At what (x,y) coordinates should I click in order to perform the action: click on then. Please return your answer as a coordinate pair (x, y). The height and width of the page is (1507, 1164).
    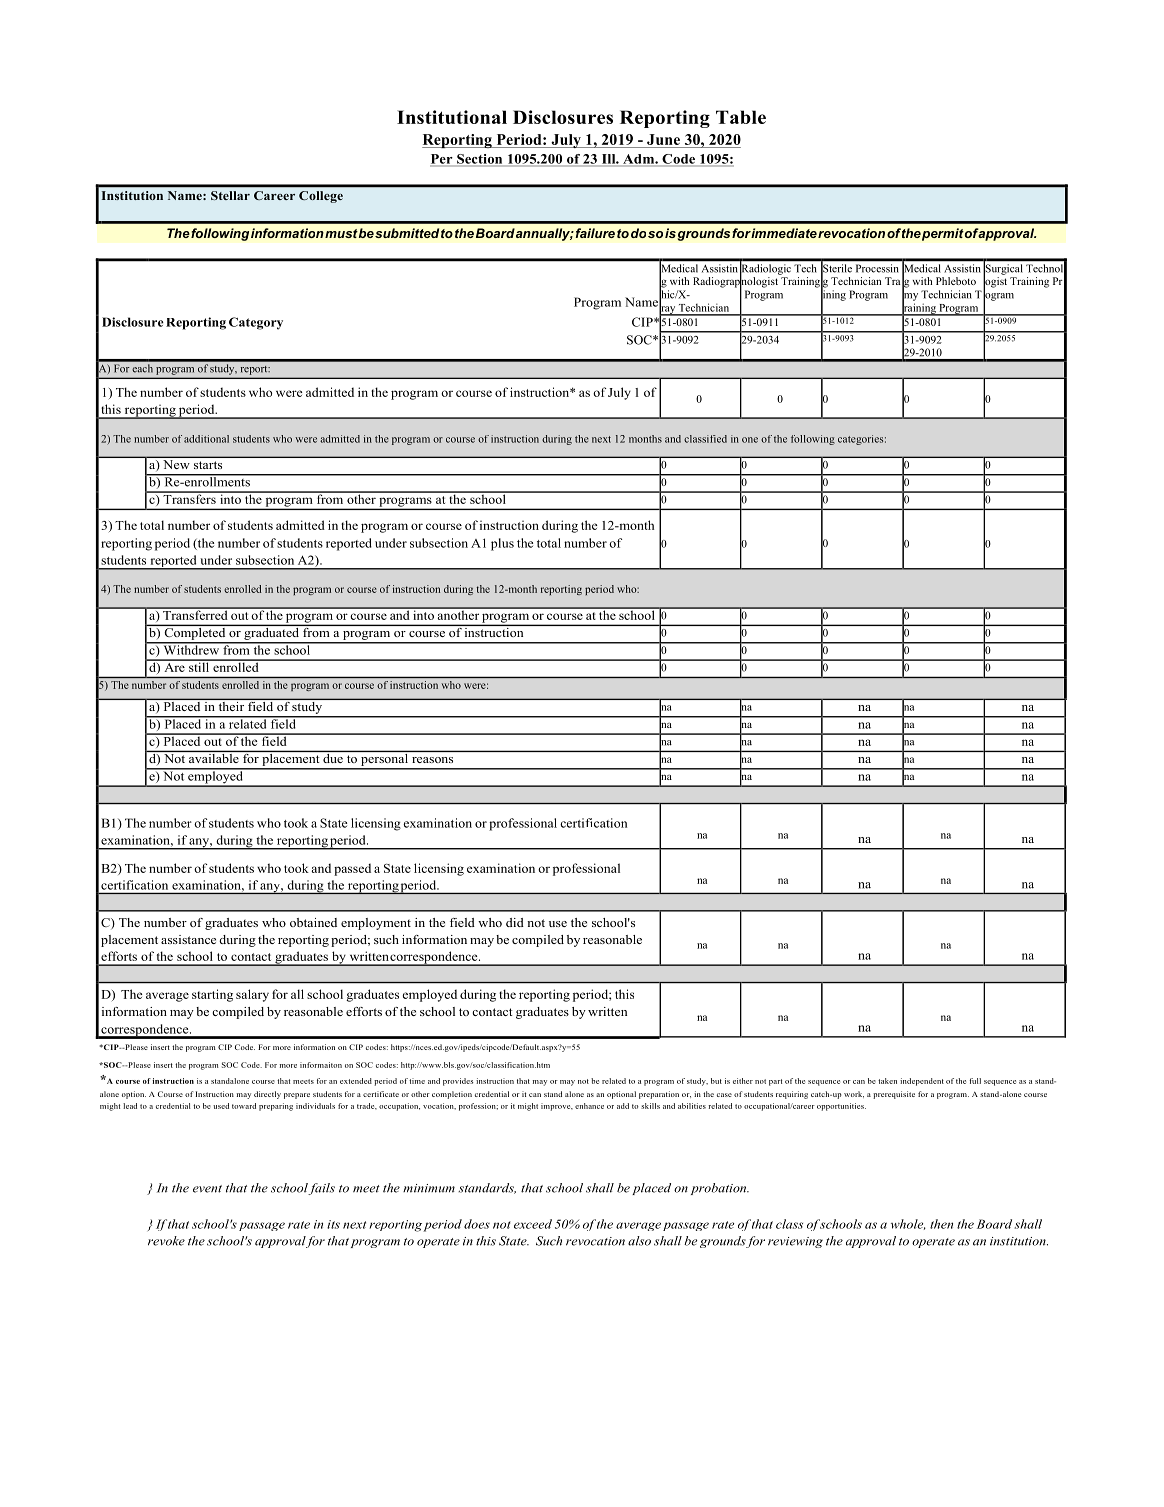
    Looking at the image, I should click on (941, 1224).
